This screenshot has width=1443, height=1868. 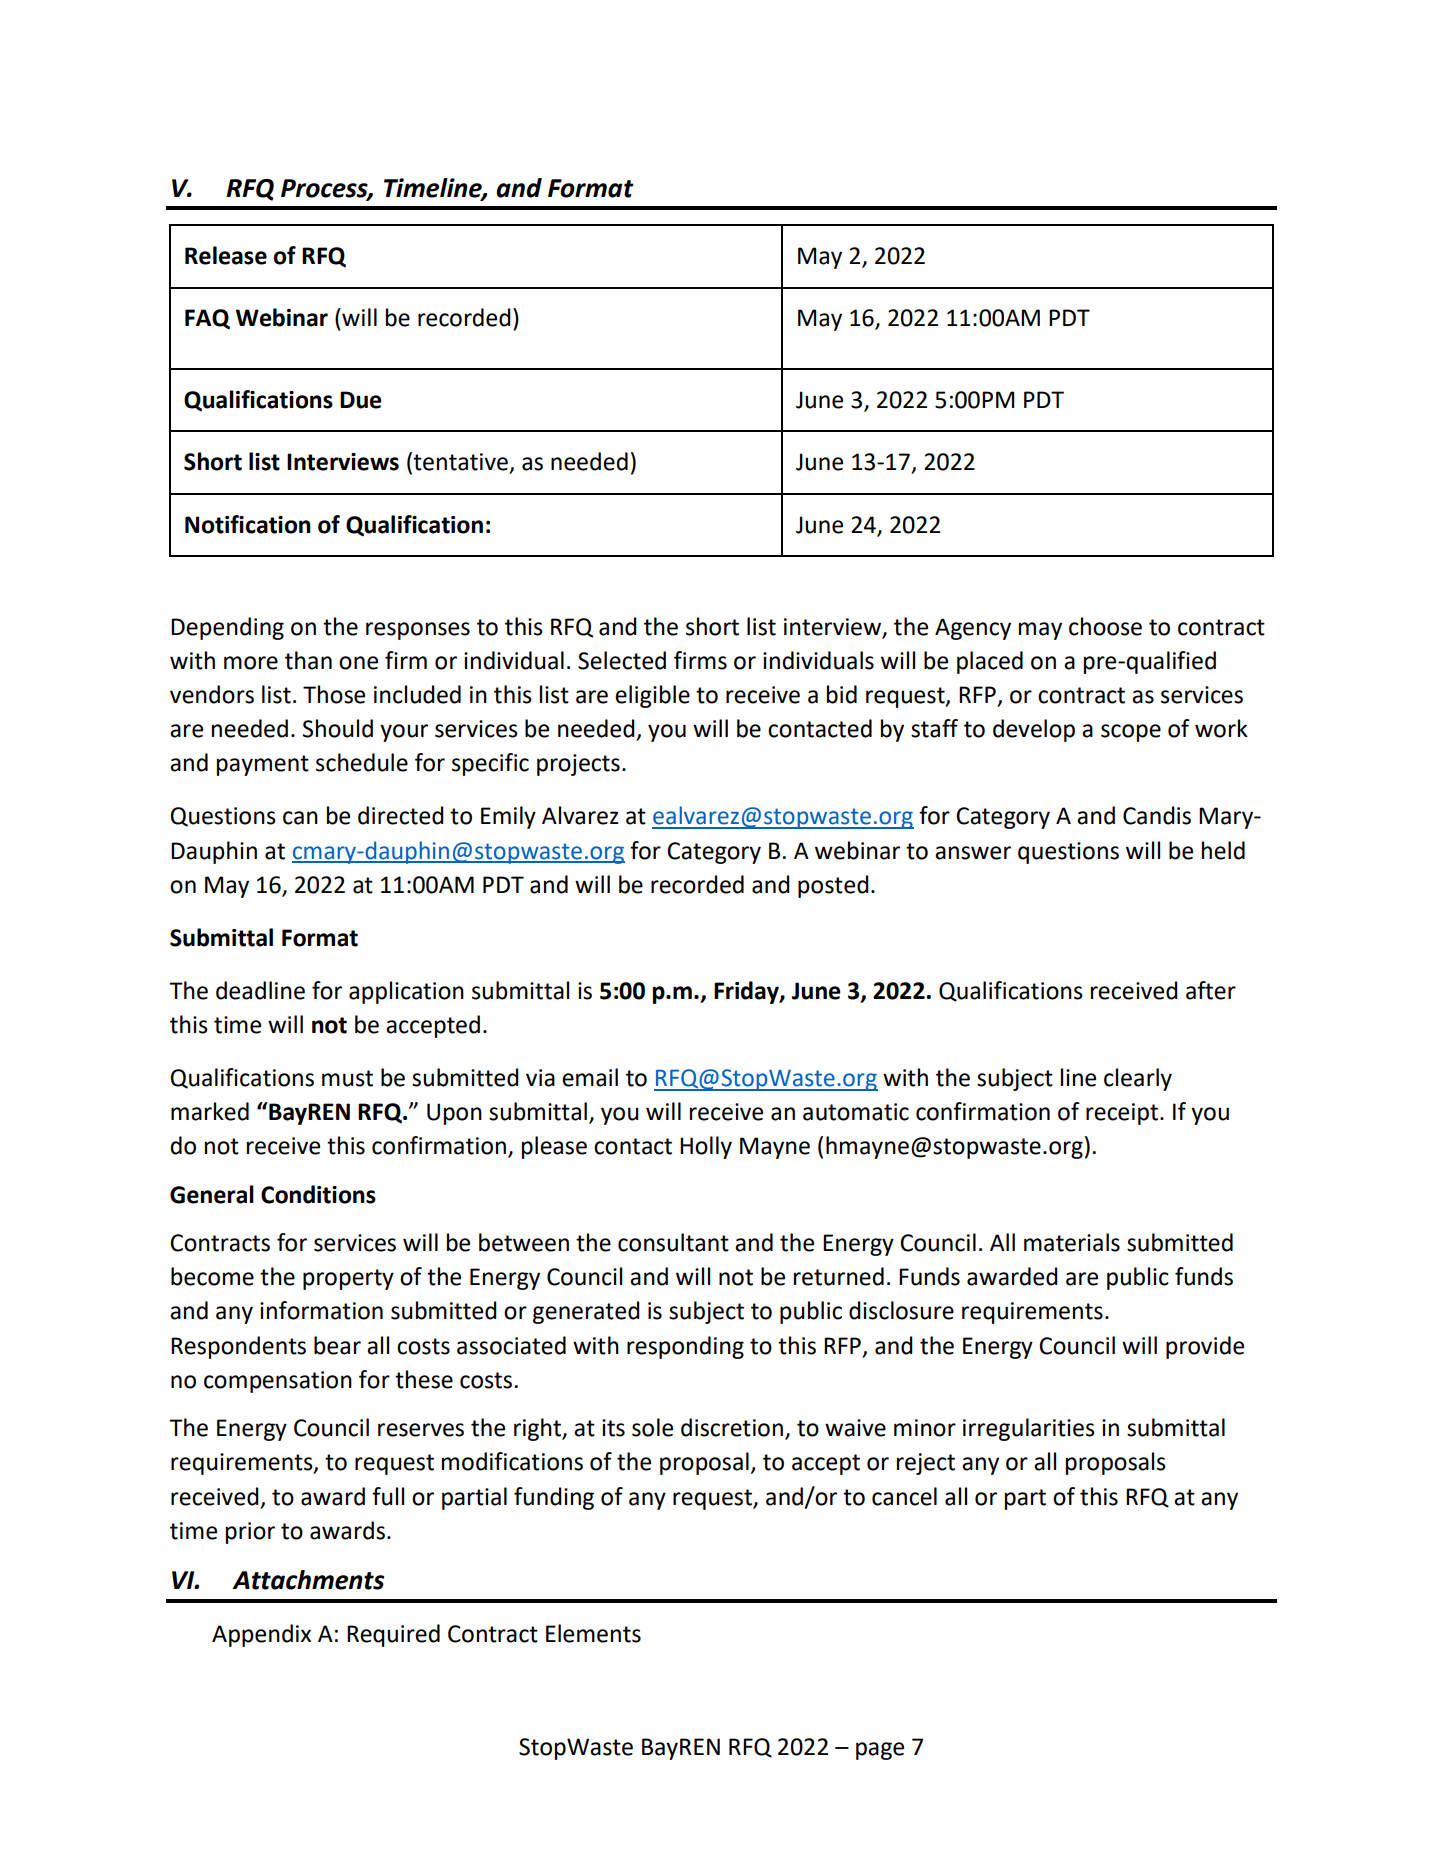 I want to click on choose, so click(x=1105, y=626).
